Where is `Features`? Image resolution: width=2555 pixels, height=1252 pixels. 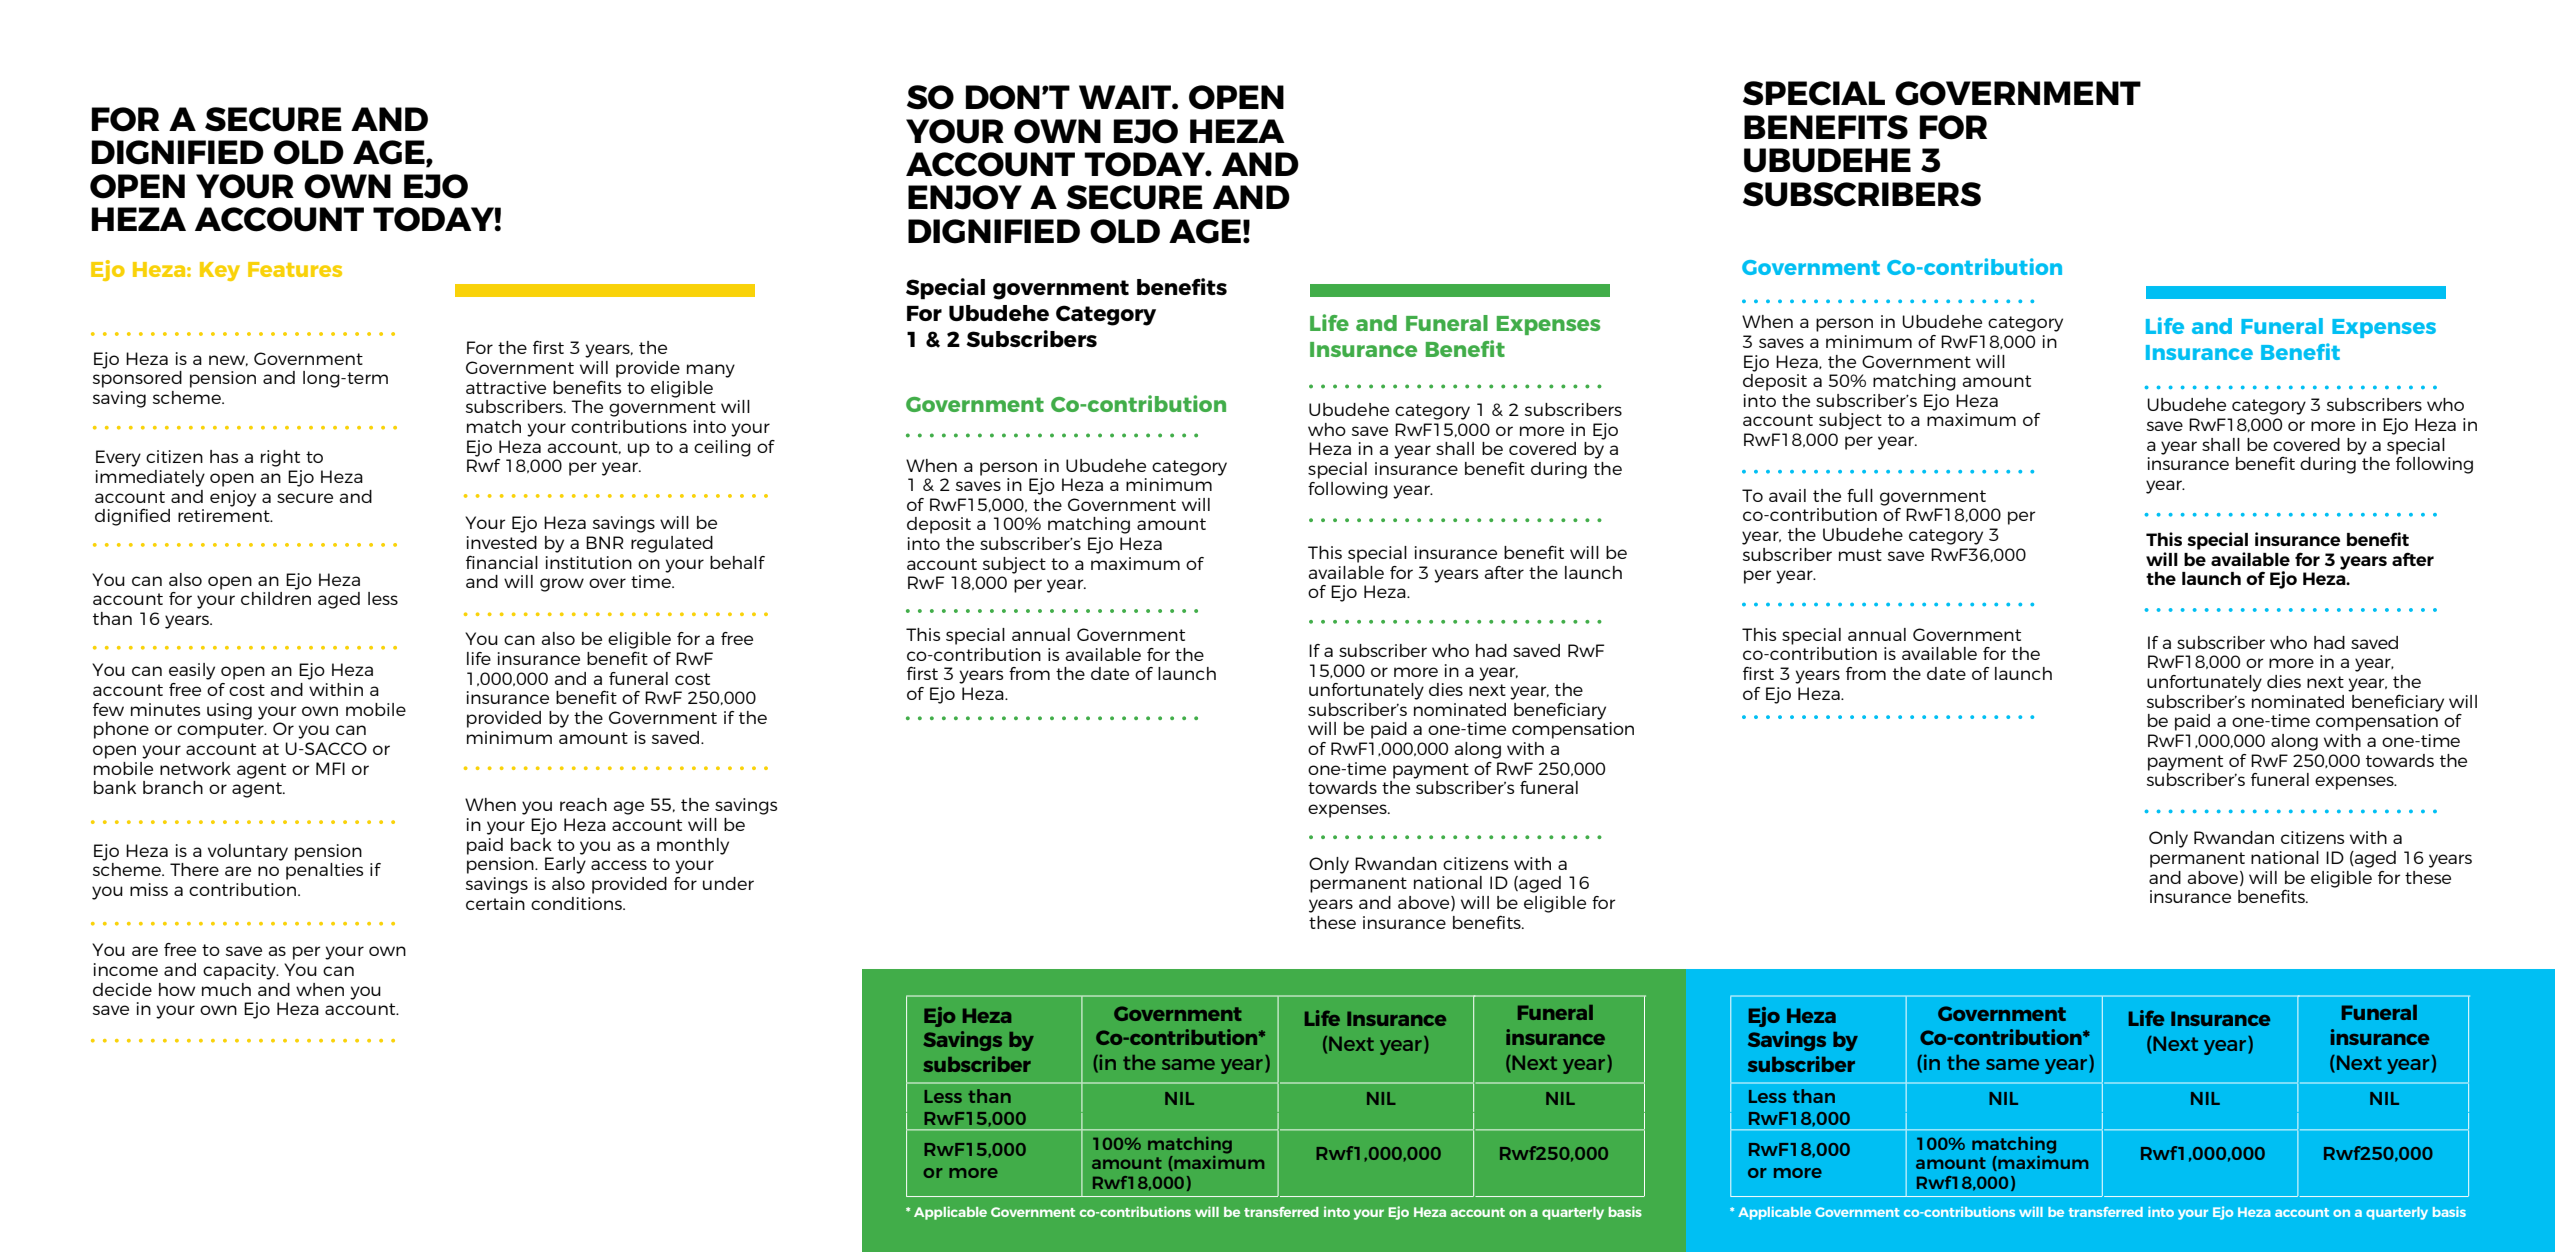 Features is located at coordinates (295, 269).
